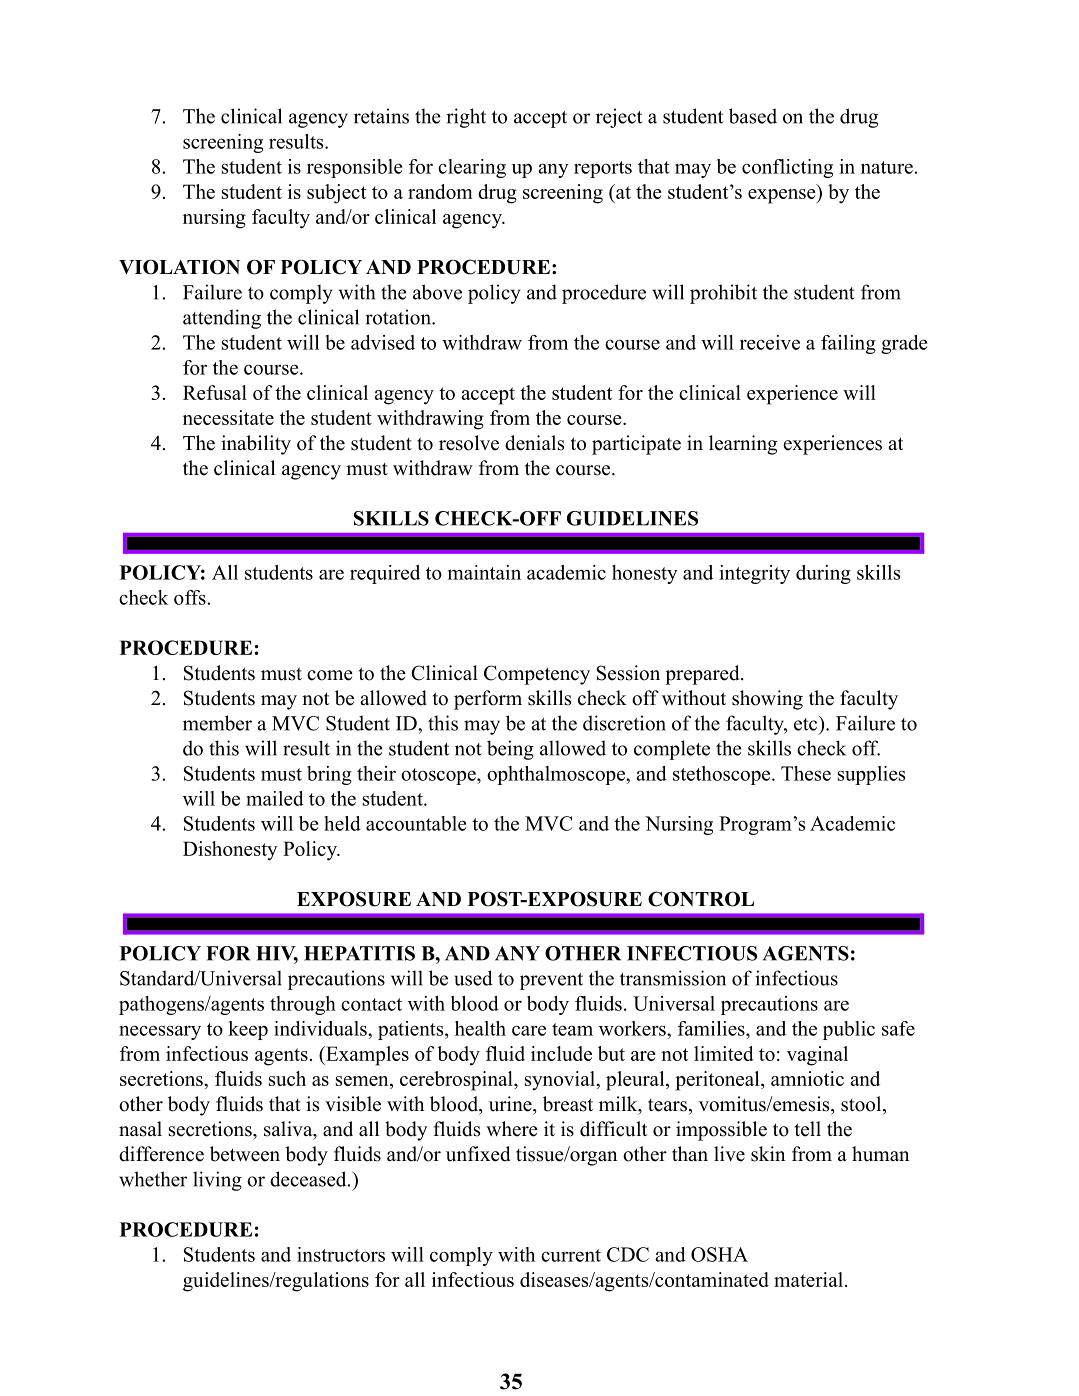 The height and width of the image is (1396, 1079). Describe the element at coordinates (416, 823) in the image. I see `accountable` at that location.
